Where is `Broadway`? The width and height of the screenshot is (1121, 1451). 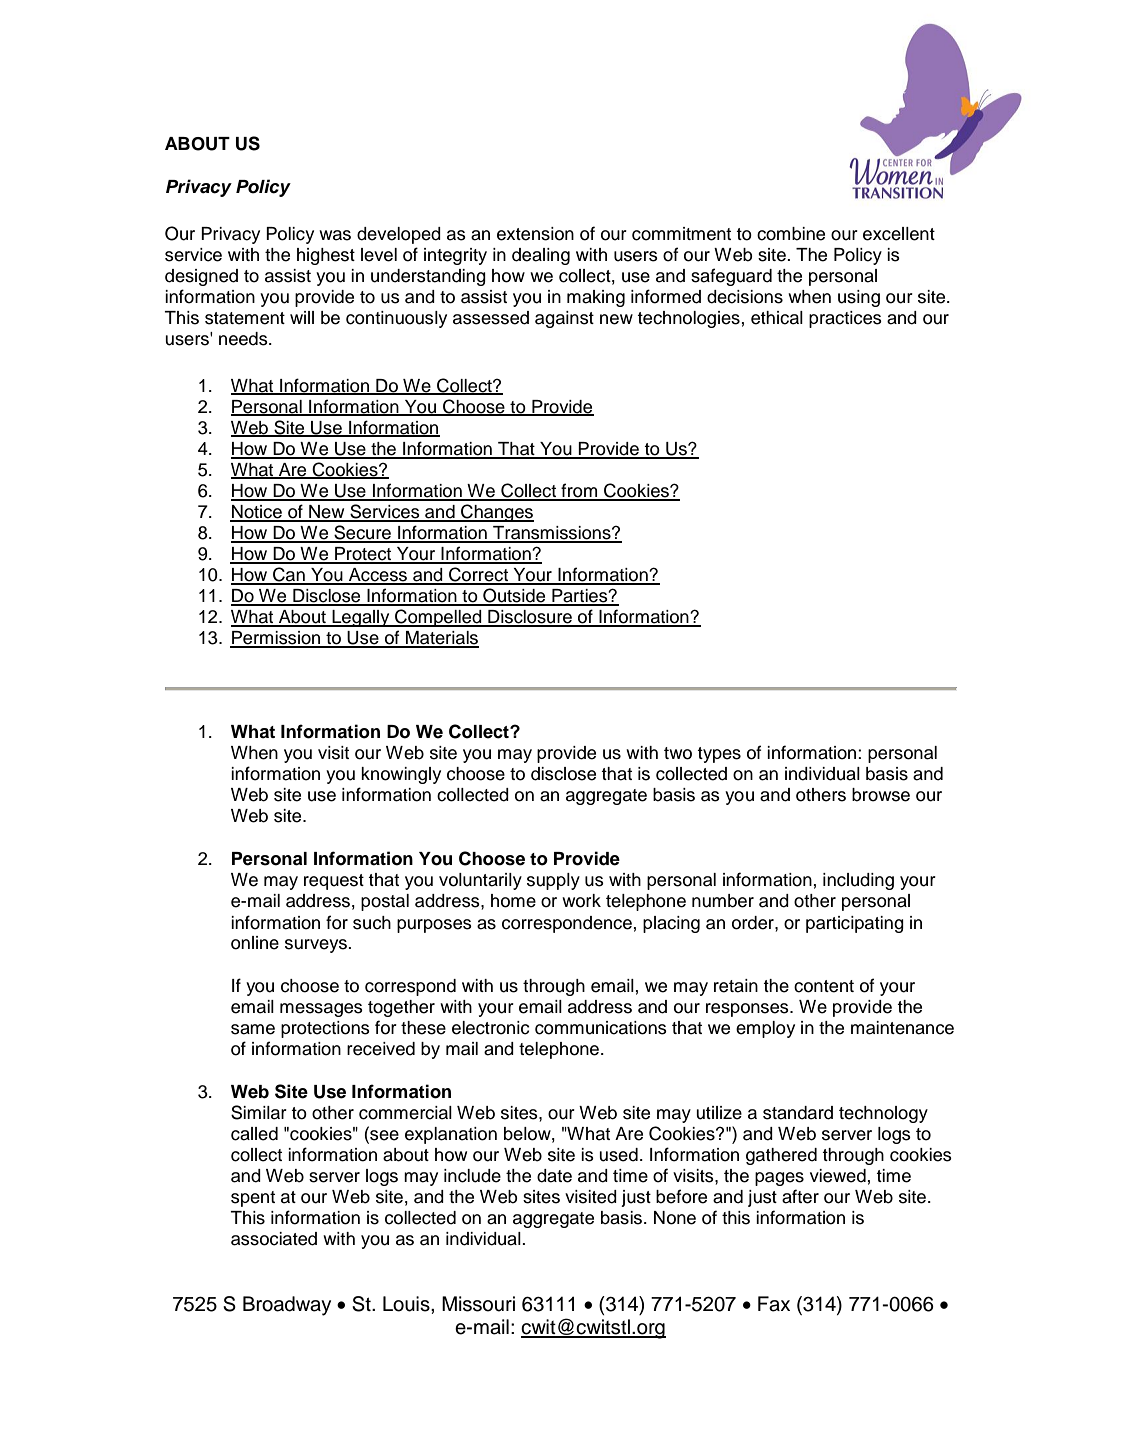
Broadway is located at coordinates (287, 1306).
